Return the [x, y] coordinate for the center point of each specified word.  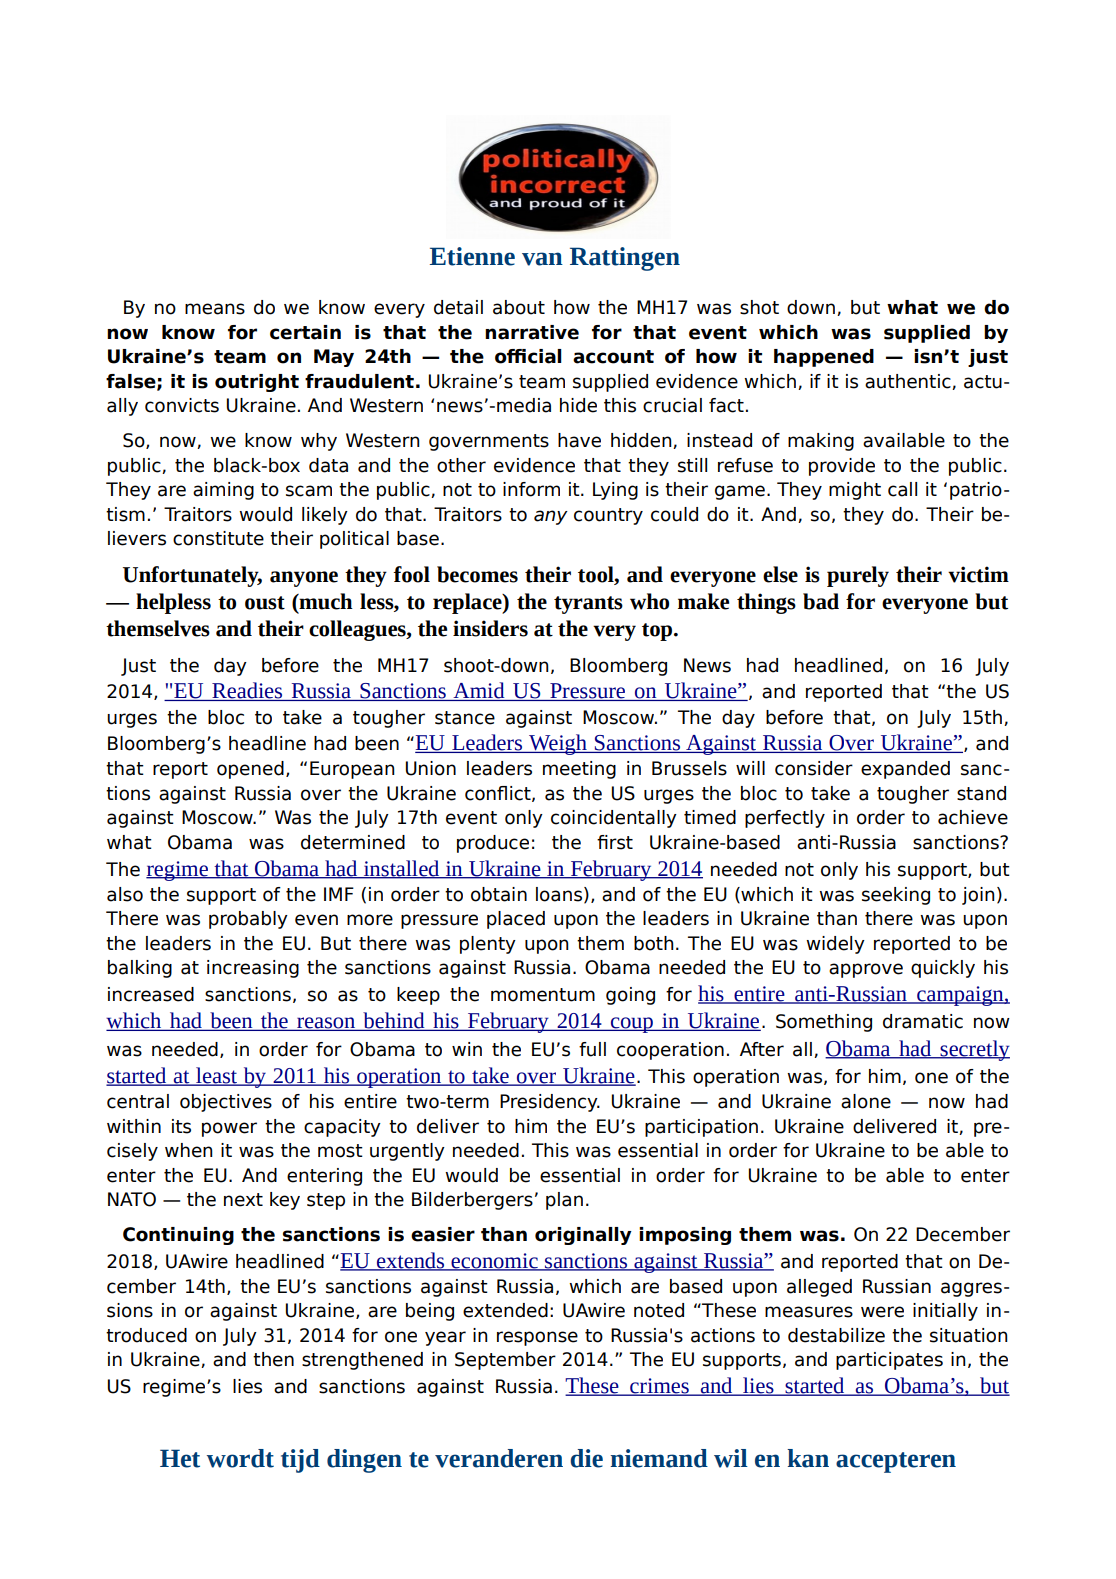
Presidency [550, 1103]
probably [248, 920]
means [215, 309]
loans [559, 894]
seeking [896, 896]
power [229, 1129]
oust [265, 603]
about [519, 307]
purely [858, 576]
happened [824, 358]
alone [866, 1101]
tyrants [588, 605]
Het [180, 1458]
